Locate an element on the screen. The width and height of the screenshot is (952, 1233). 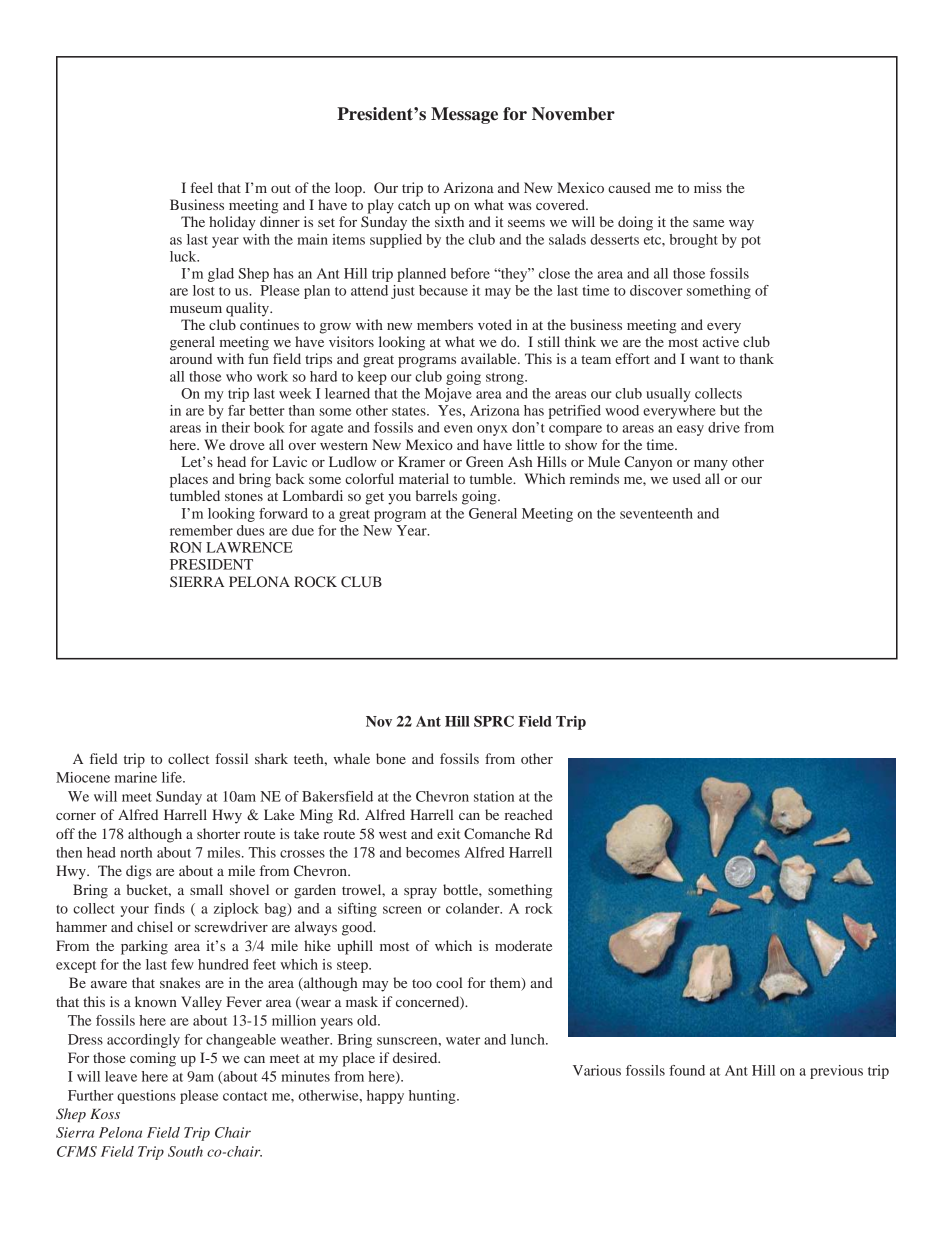
feel is located at coordinates (201, 187).
